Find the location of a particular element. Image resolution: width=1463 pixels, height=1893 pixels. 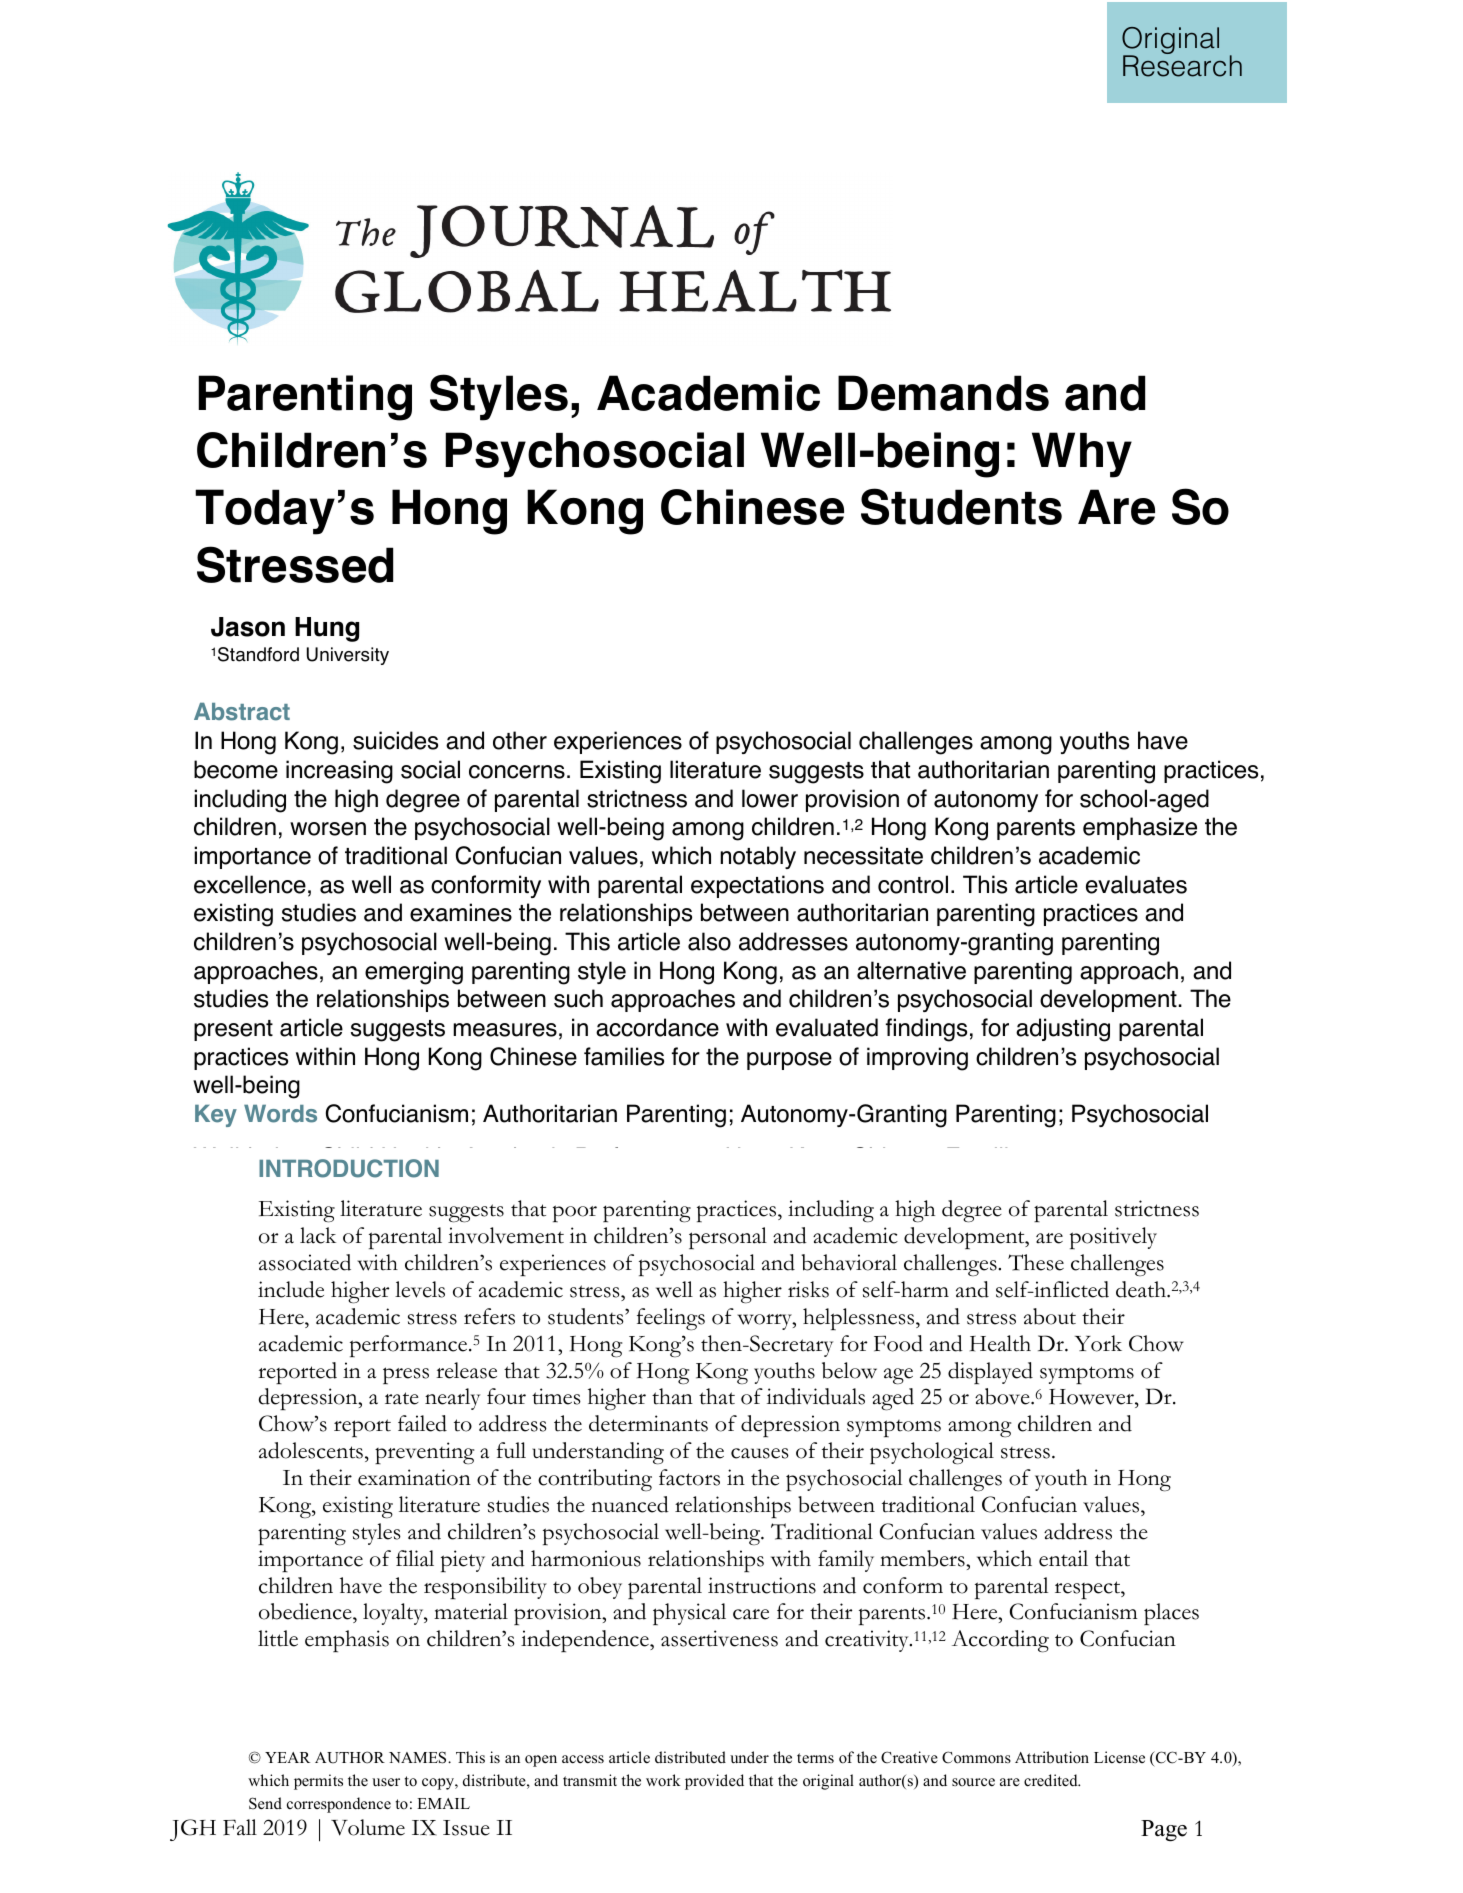

rate is located at coordinates (402, 1398).
